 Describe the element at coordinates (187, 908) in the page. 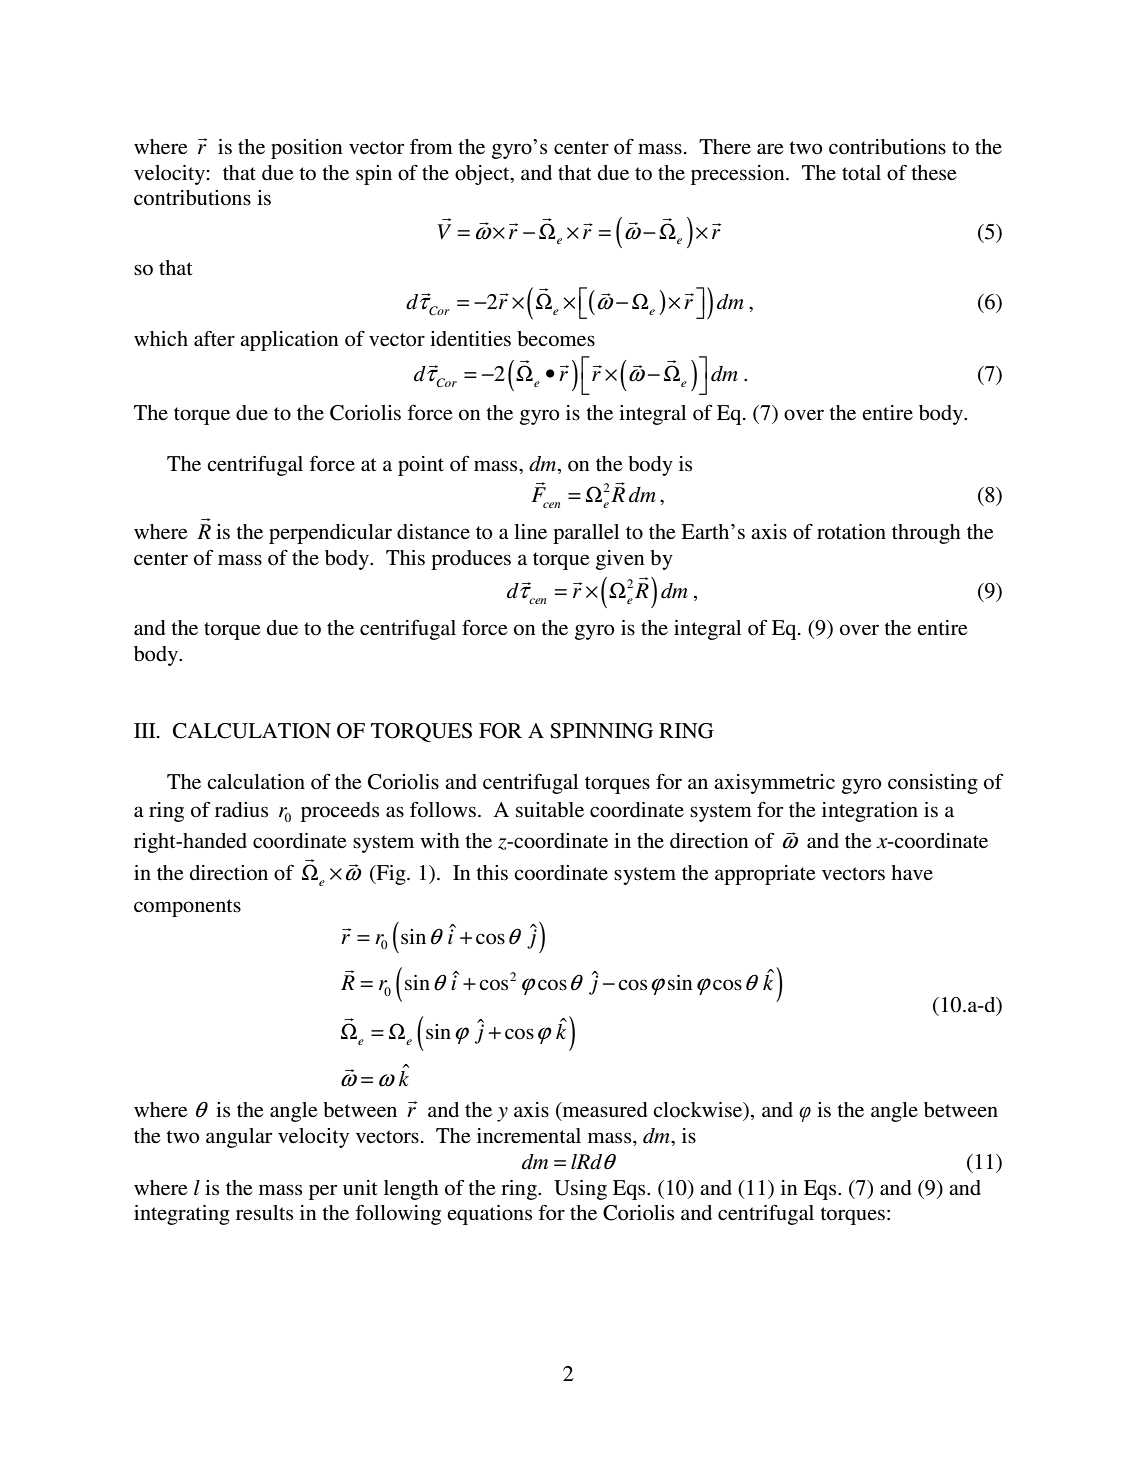

I see `components` at that location.
